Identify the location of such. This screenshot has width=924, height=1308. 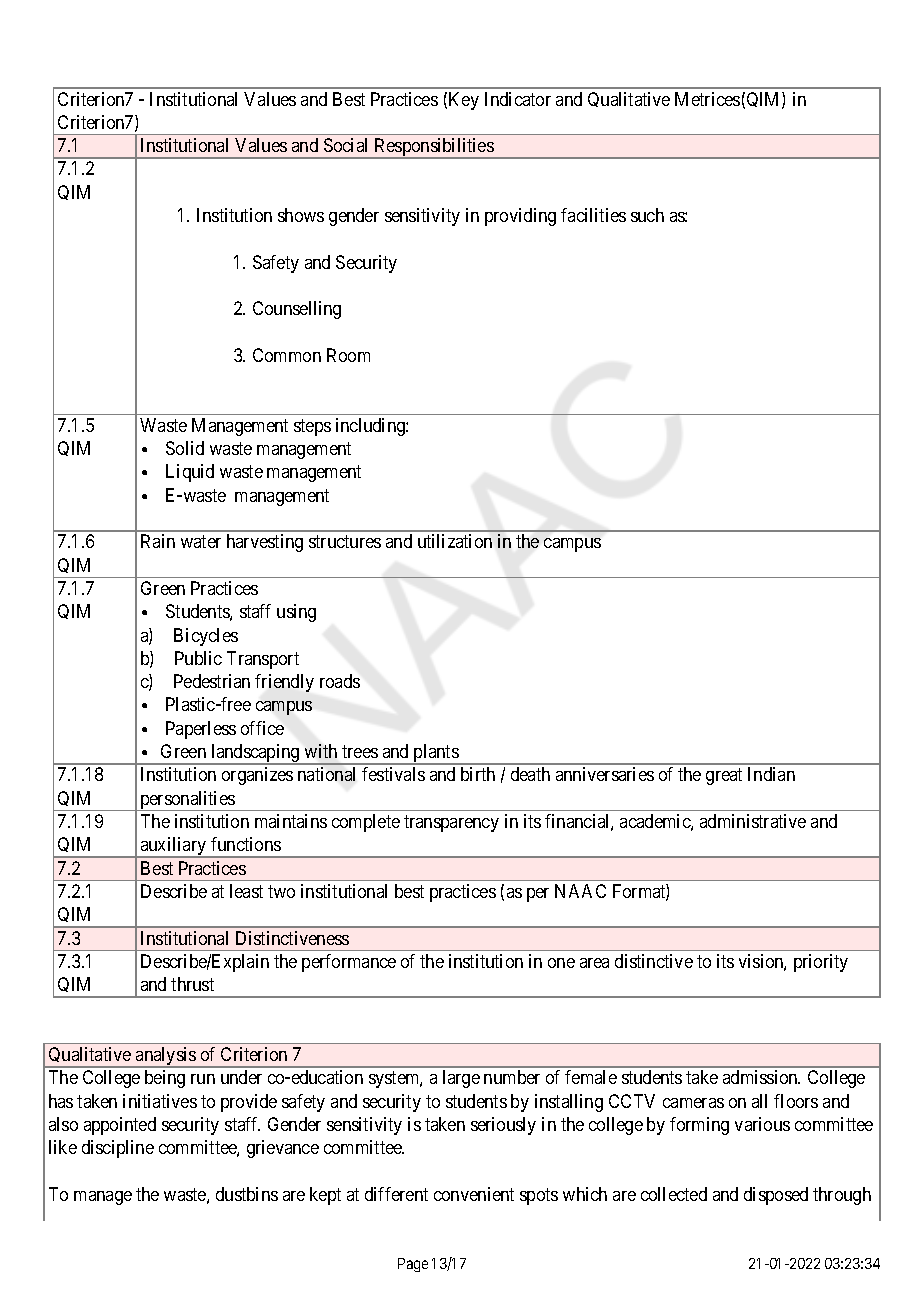
(647, 215).
